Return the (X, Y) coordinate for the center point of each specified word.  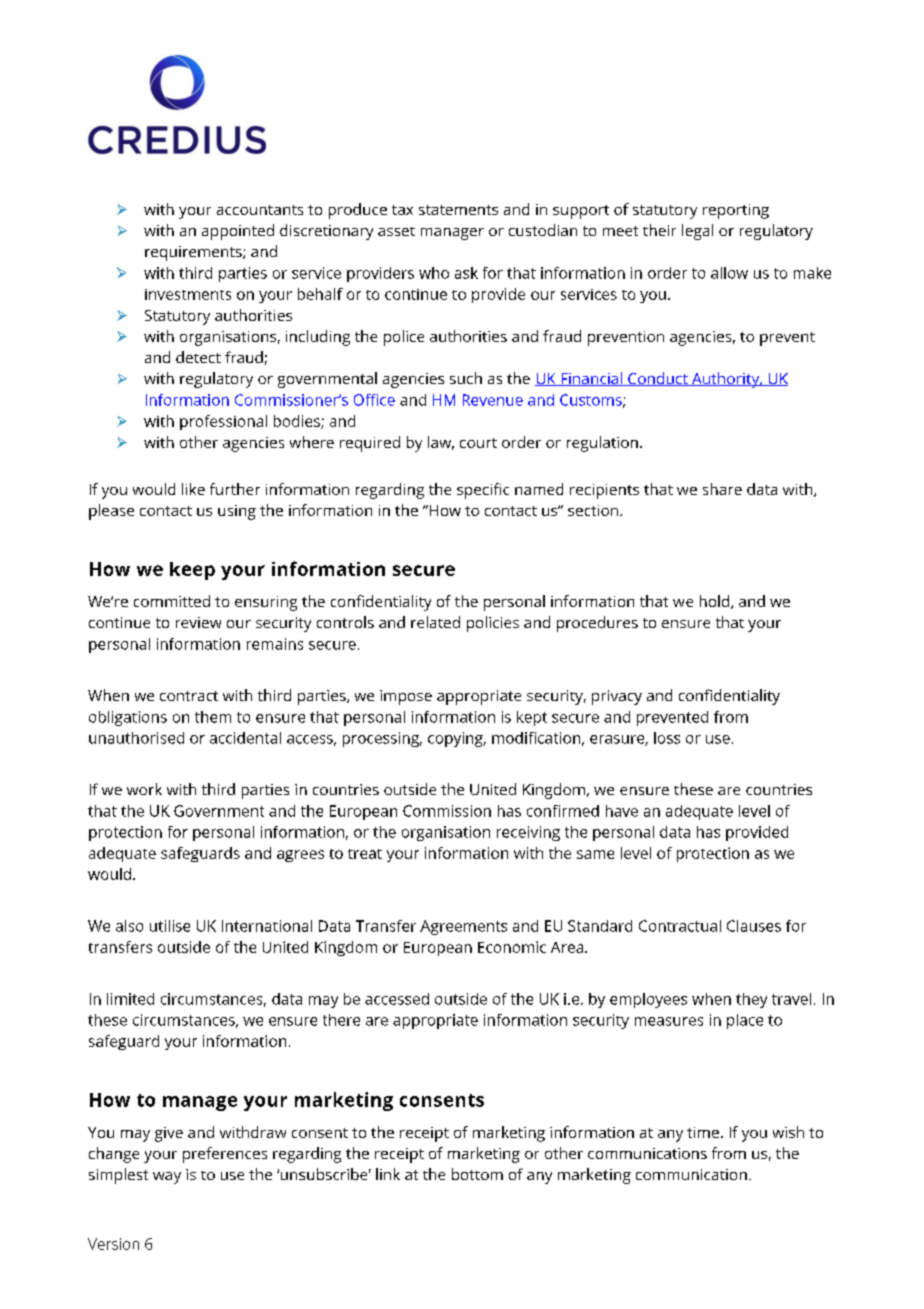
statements (458, 210)
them (213, 717)
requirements (194, 253)
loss (667, 738)
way (167, 1178)
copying (456, 739)
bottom (477, 1174)
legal (697, 232)
